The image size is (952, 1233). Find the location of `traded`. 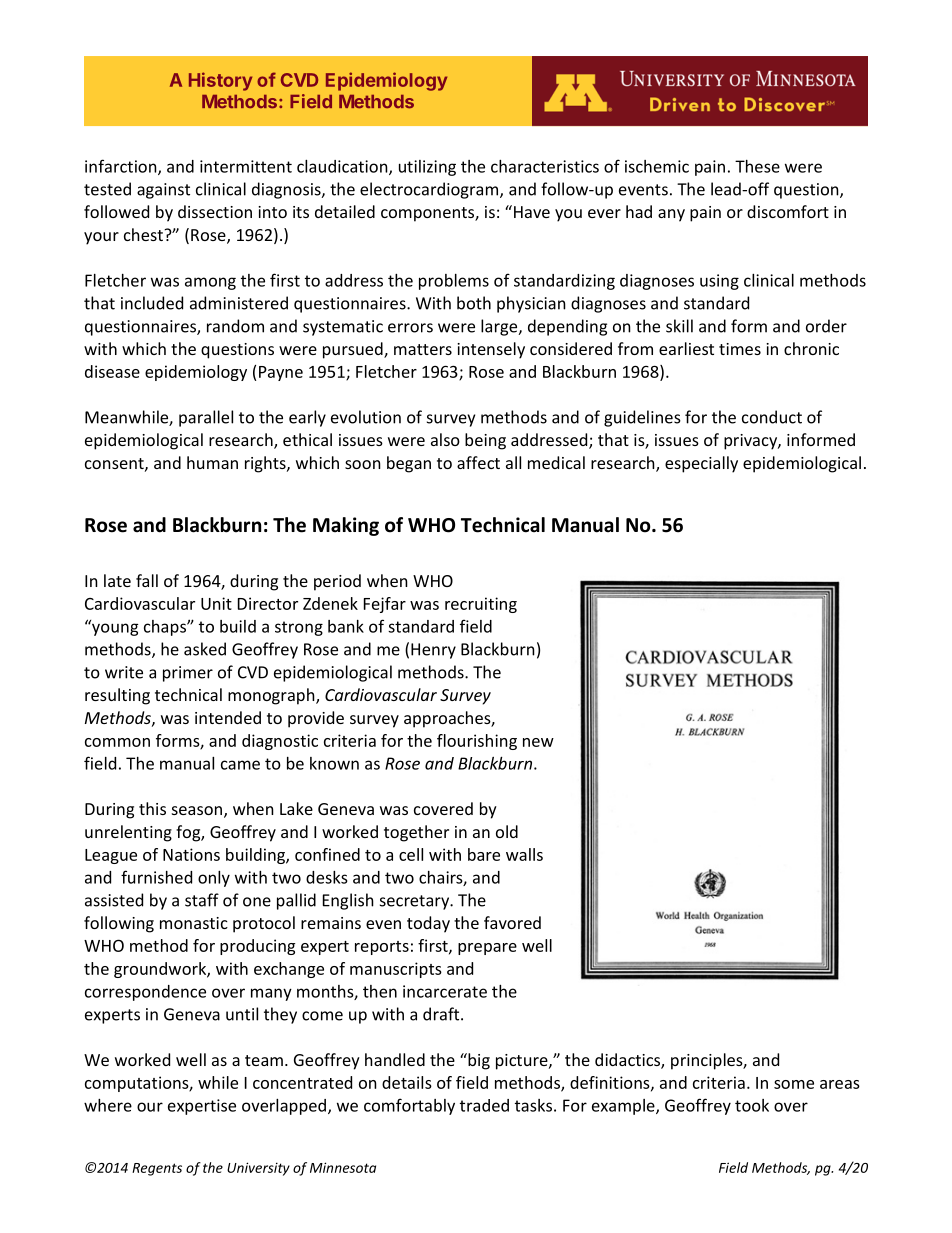

traded is located at coordinates (484, 1105).
